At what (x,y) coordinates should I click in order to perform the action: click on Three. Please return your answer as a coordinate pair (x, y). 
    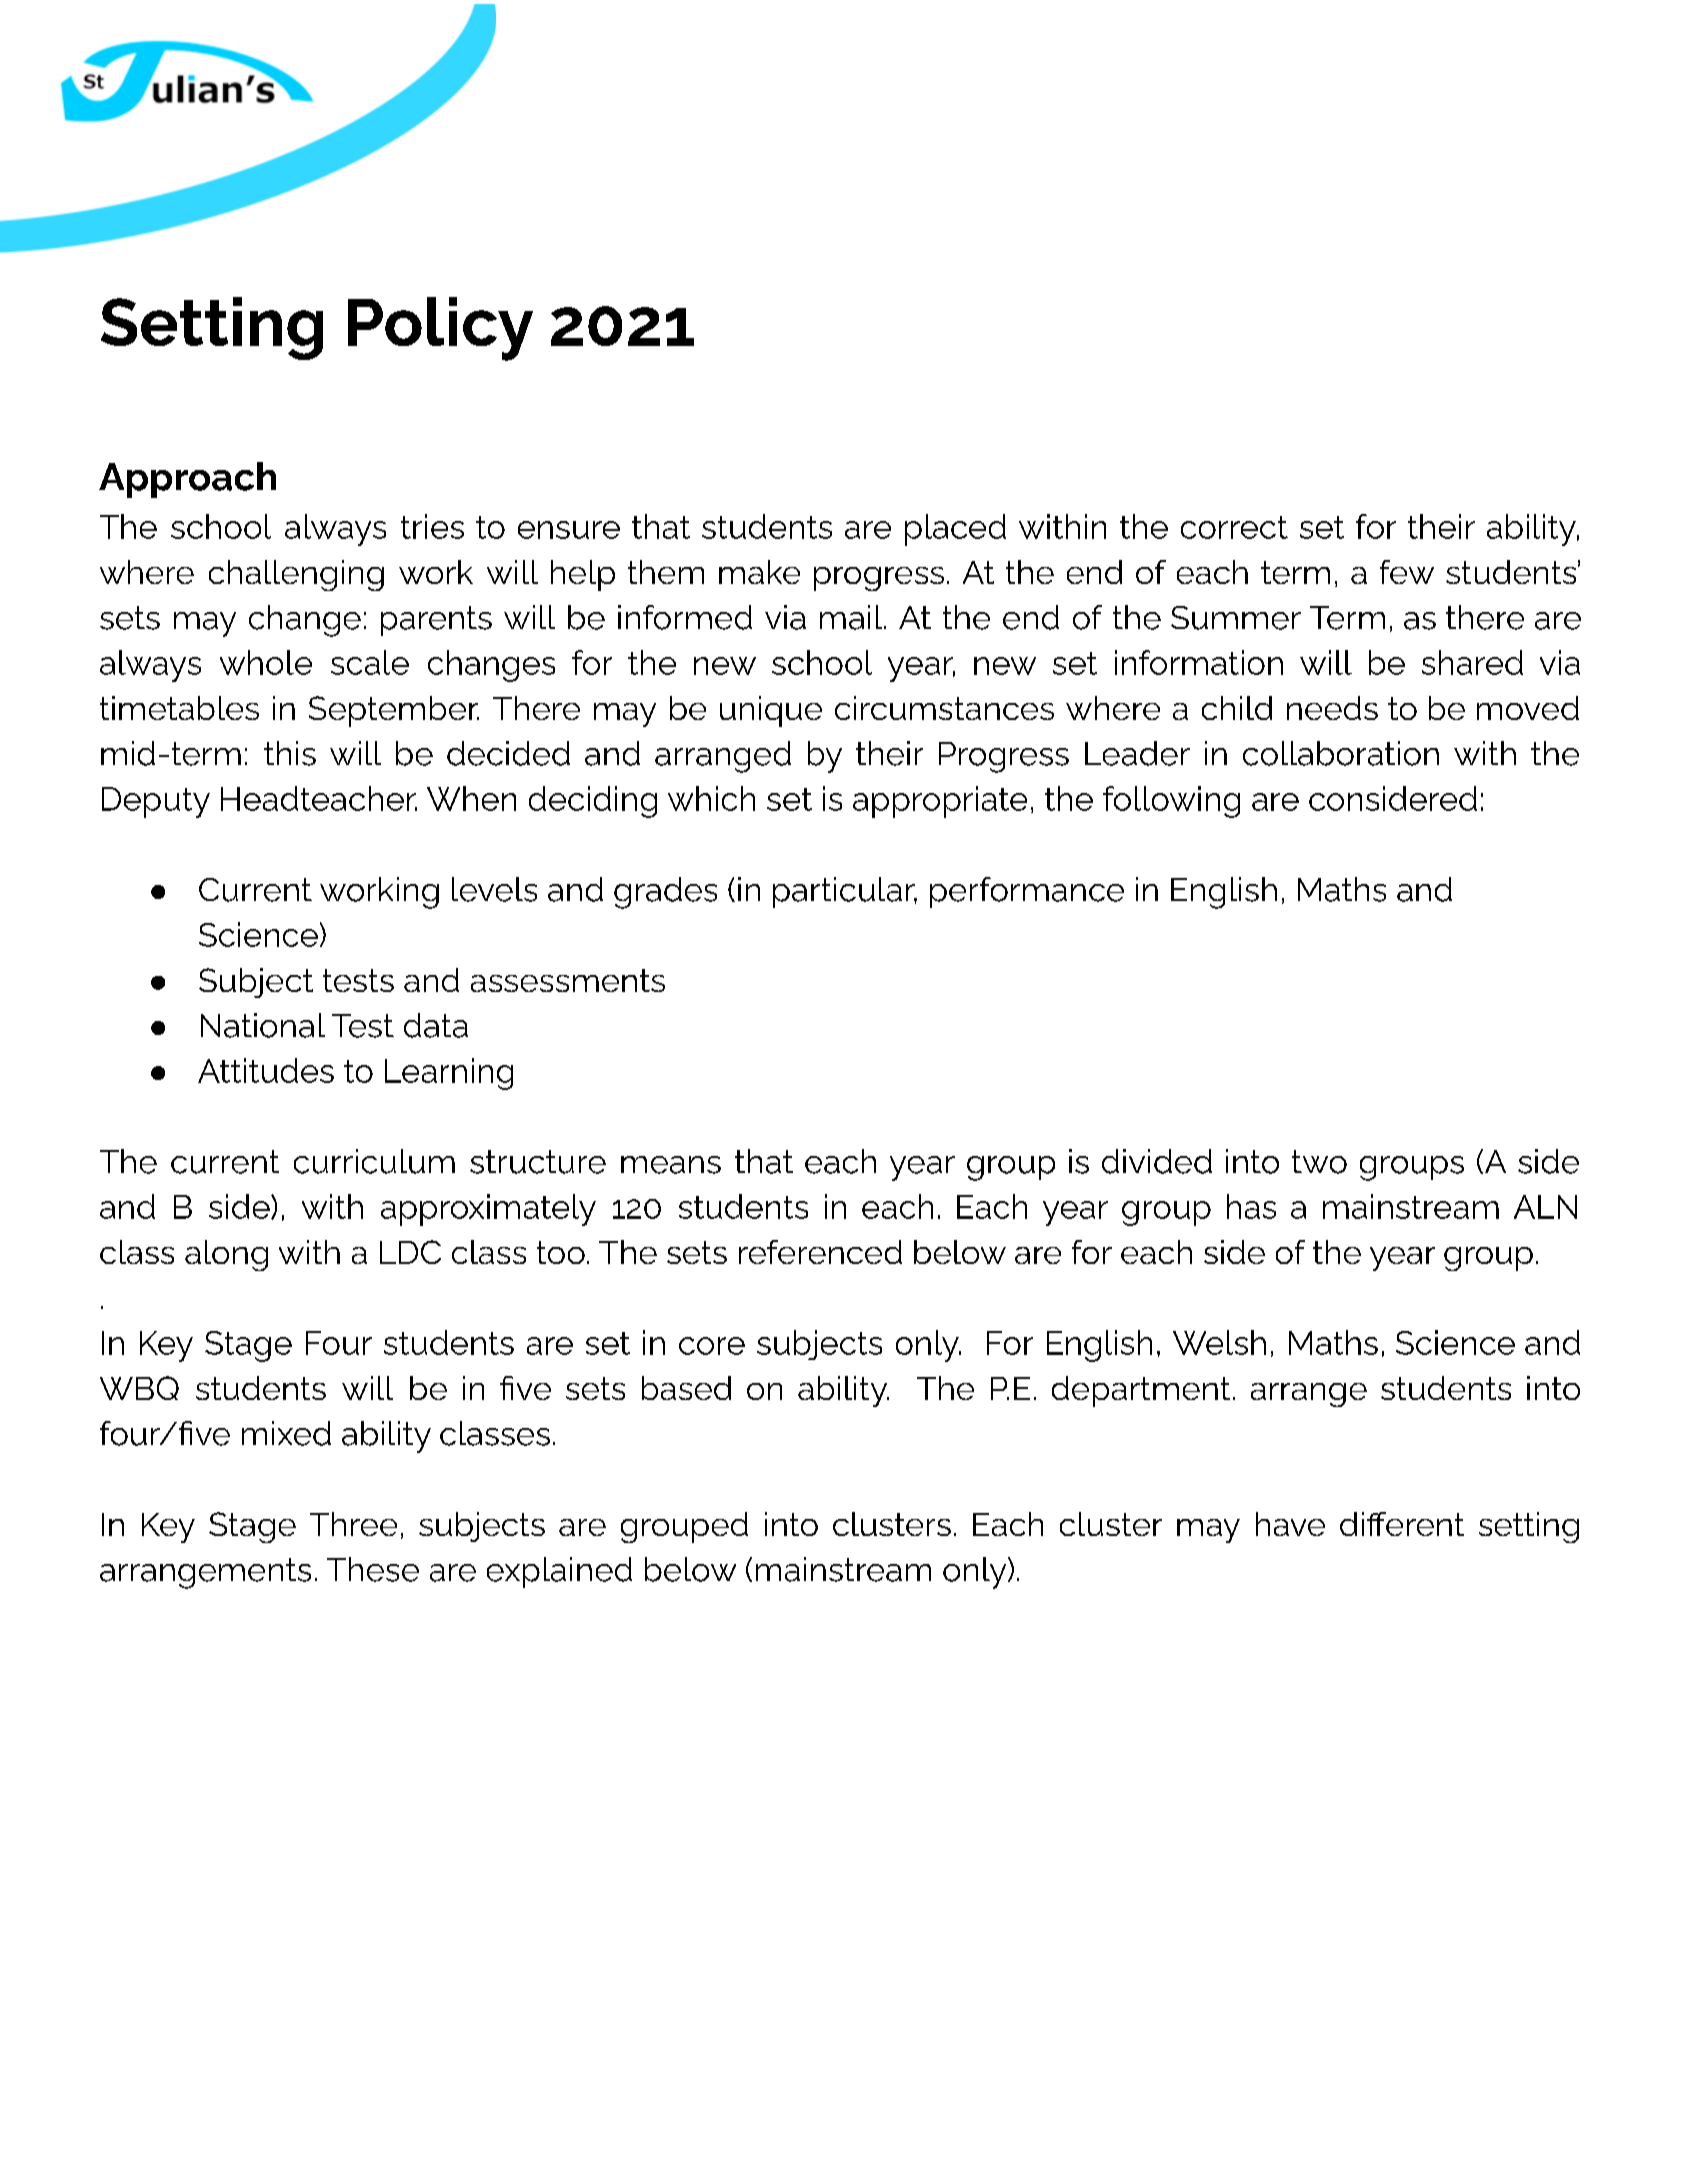
    Looking at the image, I should click on (353, 1524).
